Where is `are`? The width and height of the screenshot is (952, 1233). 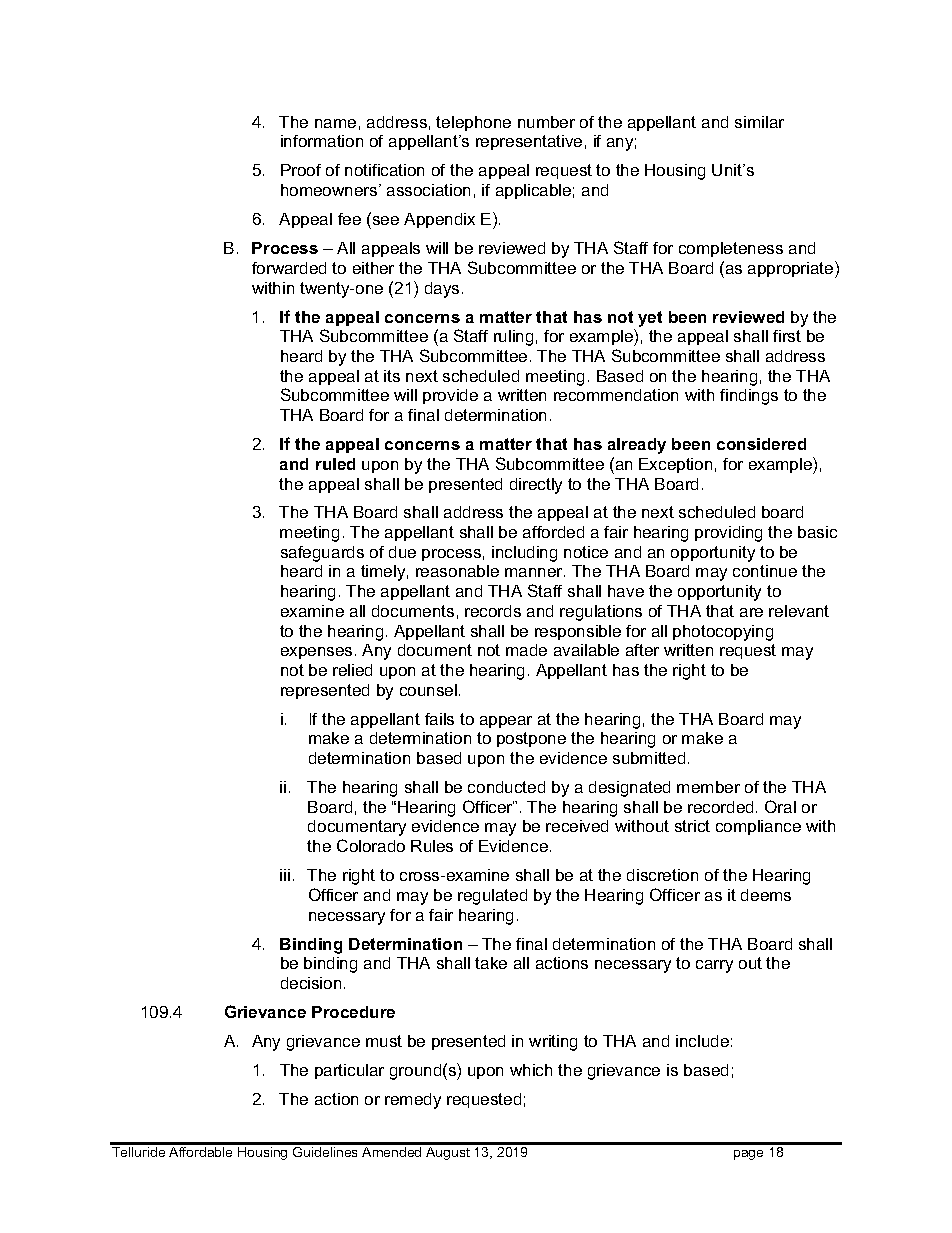 are is located at coordinates (751, 612).
